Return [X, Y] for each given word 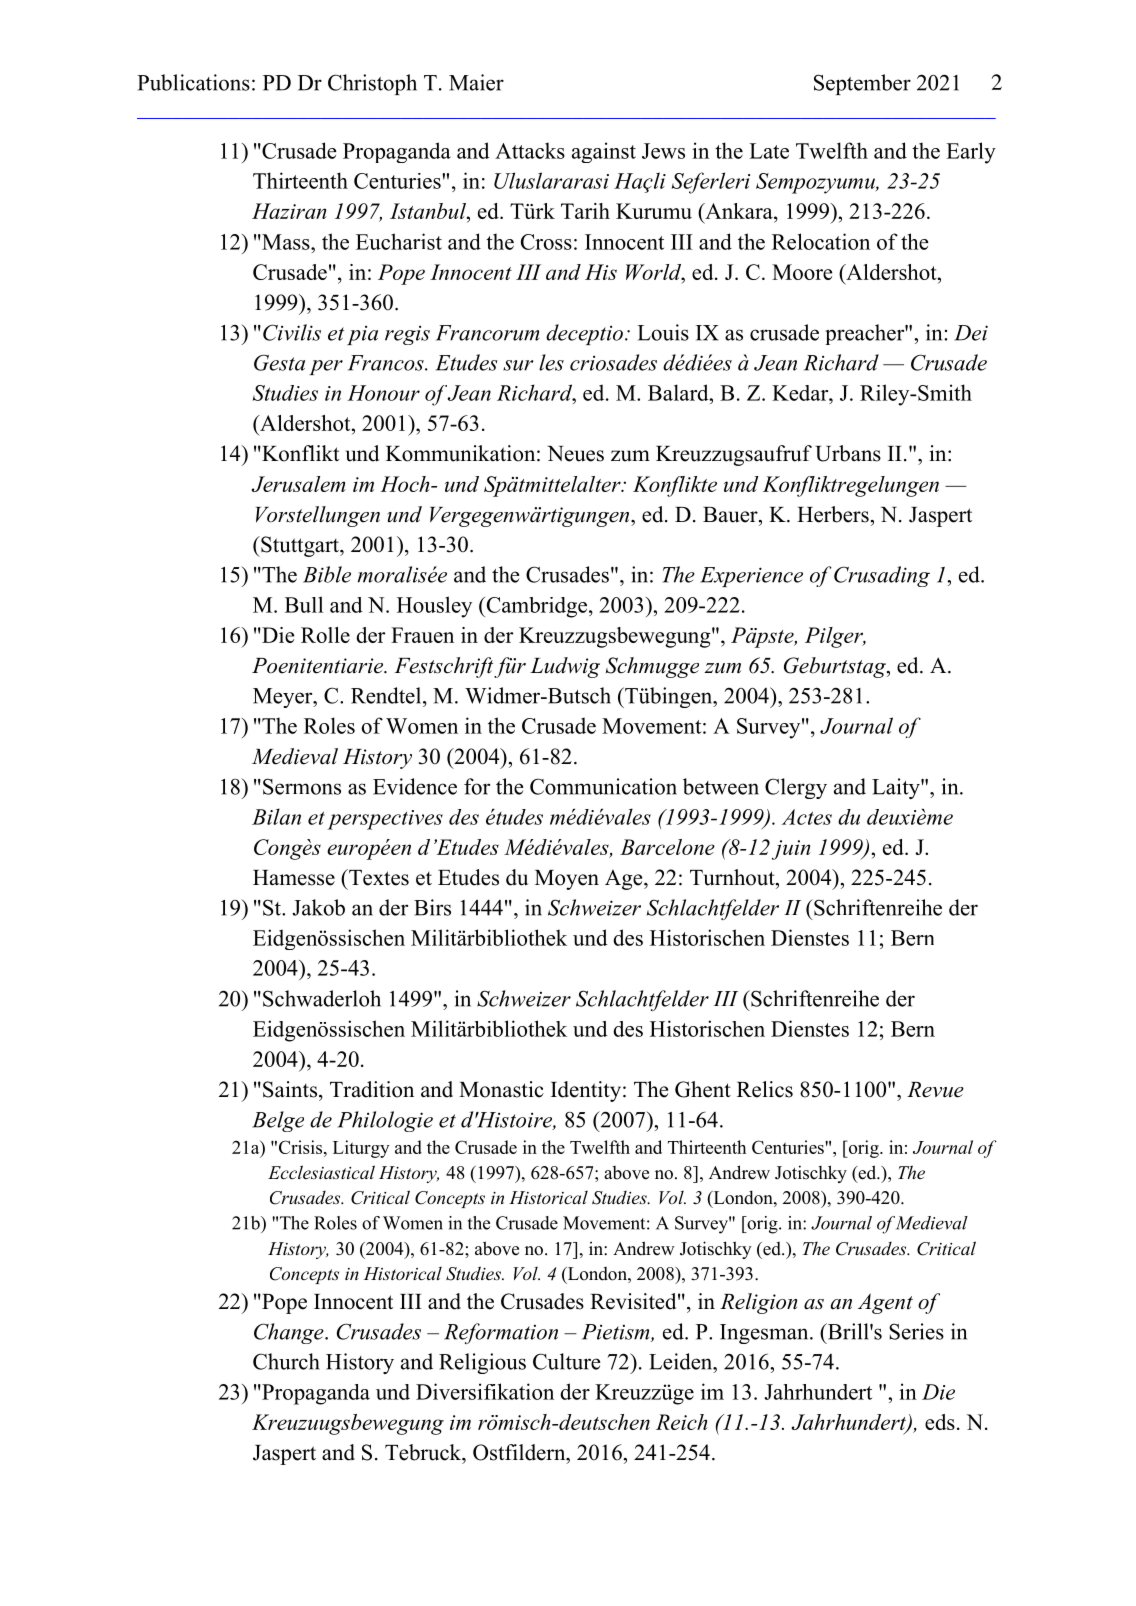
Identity [586, 1091]
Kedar [801, 393]
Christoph [372, 84]
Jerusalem [299, 484]
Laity [897, 788]
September [862, 84]
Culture [567, 1361]
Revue [935, 1090]
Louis [663, 332]
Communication [603, 786]
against [604, 152]
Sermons [302, 786]
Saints [290, 1089]
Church [286, 1361]
